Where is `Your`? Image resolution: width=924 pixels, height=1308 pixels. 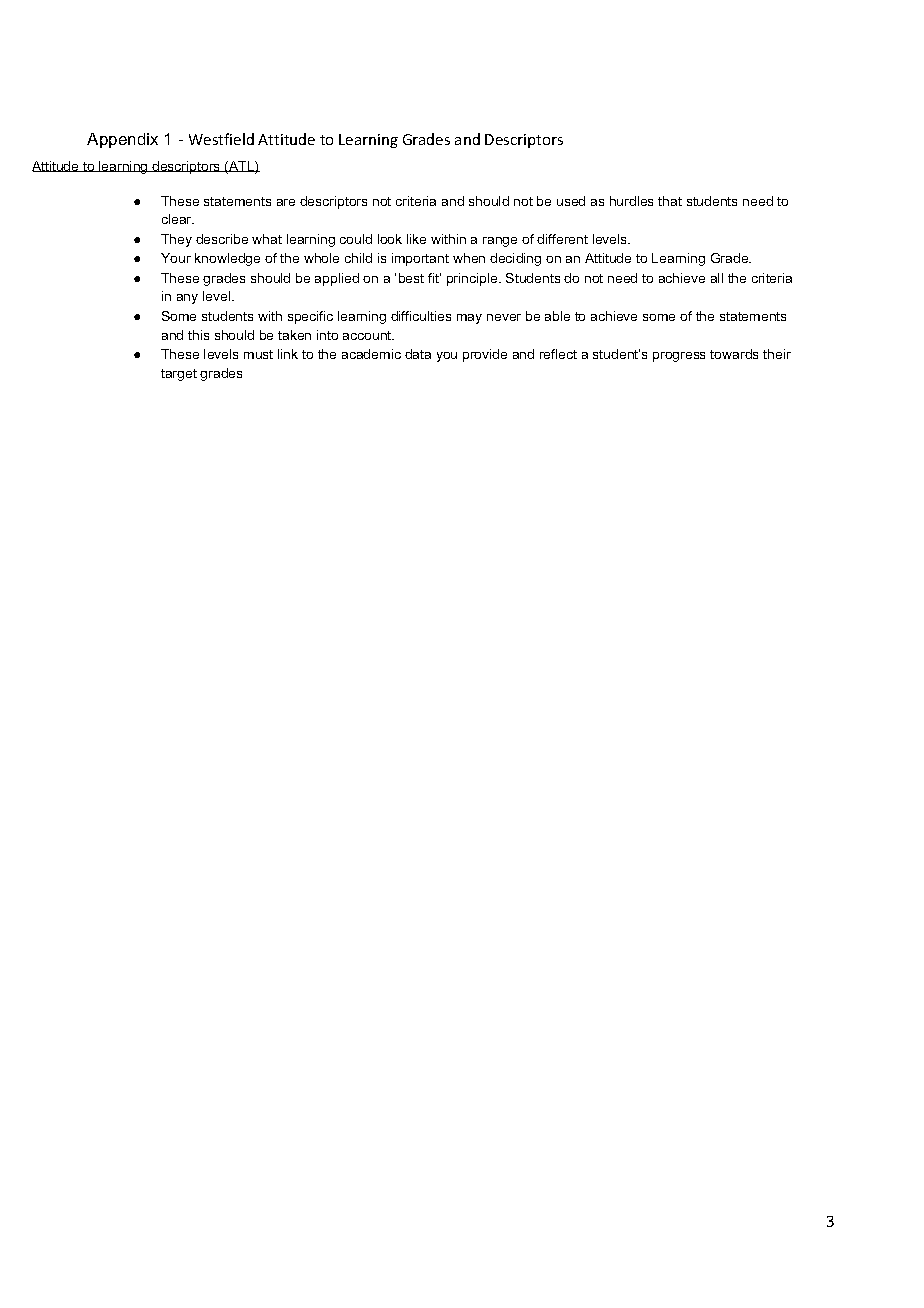 Your is located at coordinates (176, 258).
